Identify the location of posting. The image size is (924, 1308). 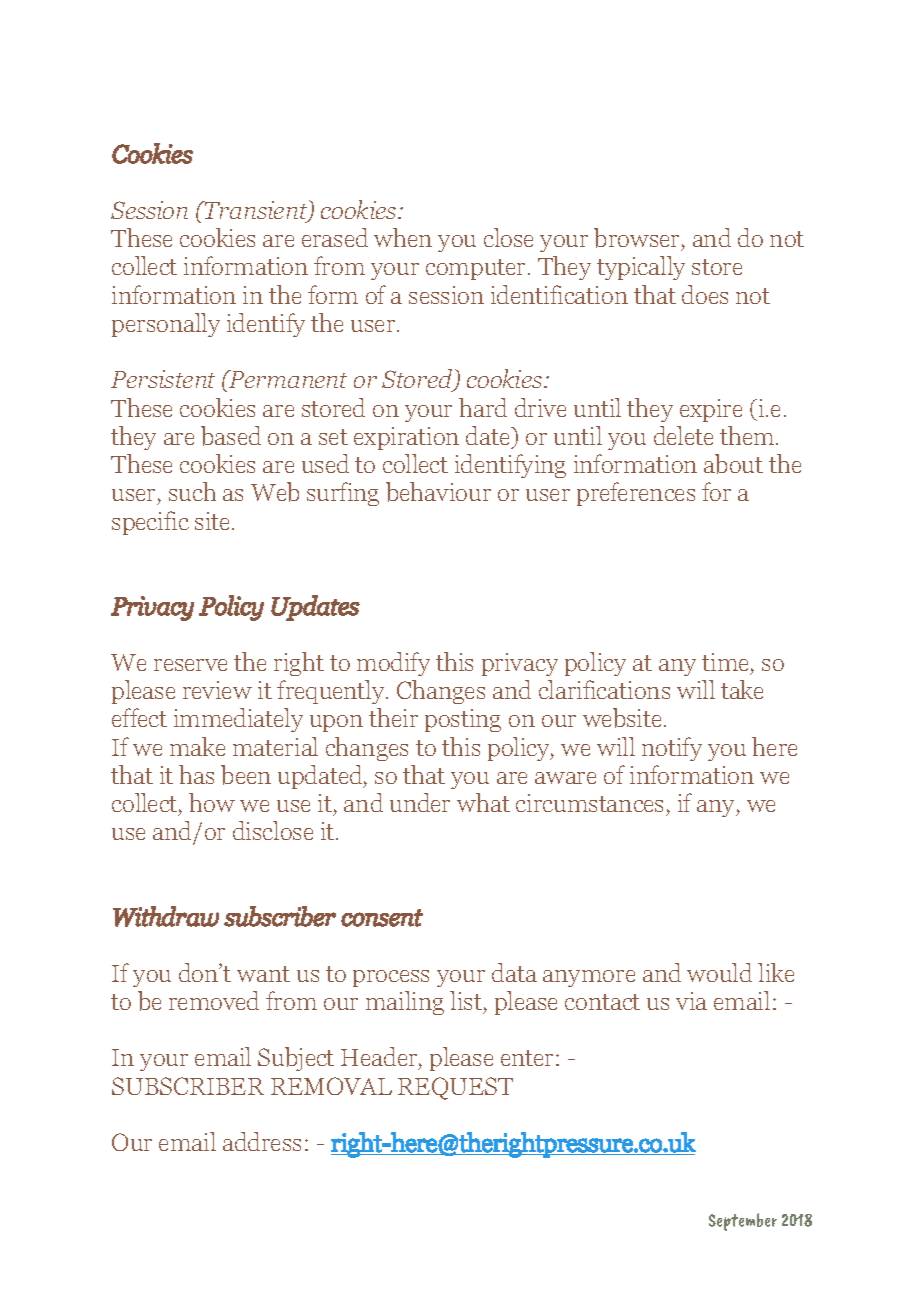
(463, 720).
